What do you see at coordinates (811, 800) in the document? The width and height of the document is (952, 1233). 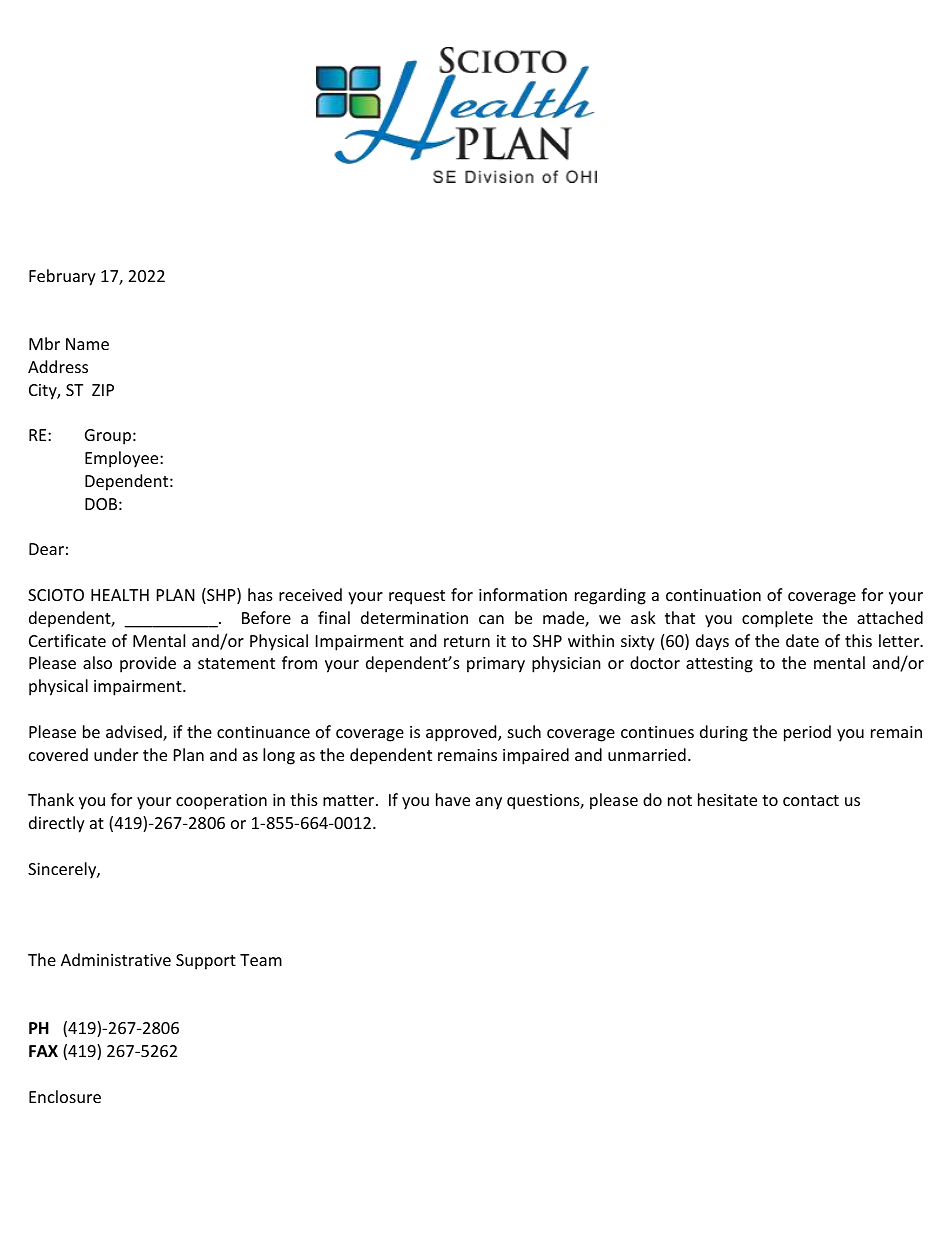 I see `contact` at bounding box center [811, 800].
